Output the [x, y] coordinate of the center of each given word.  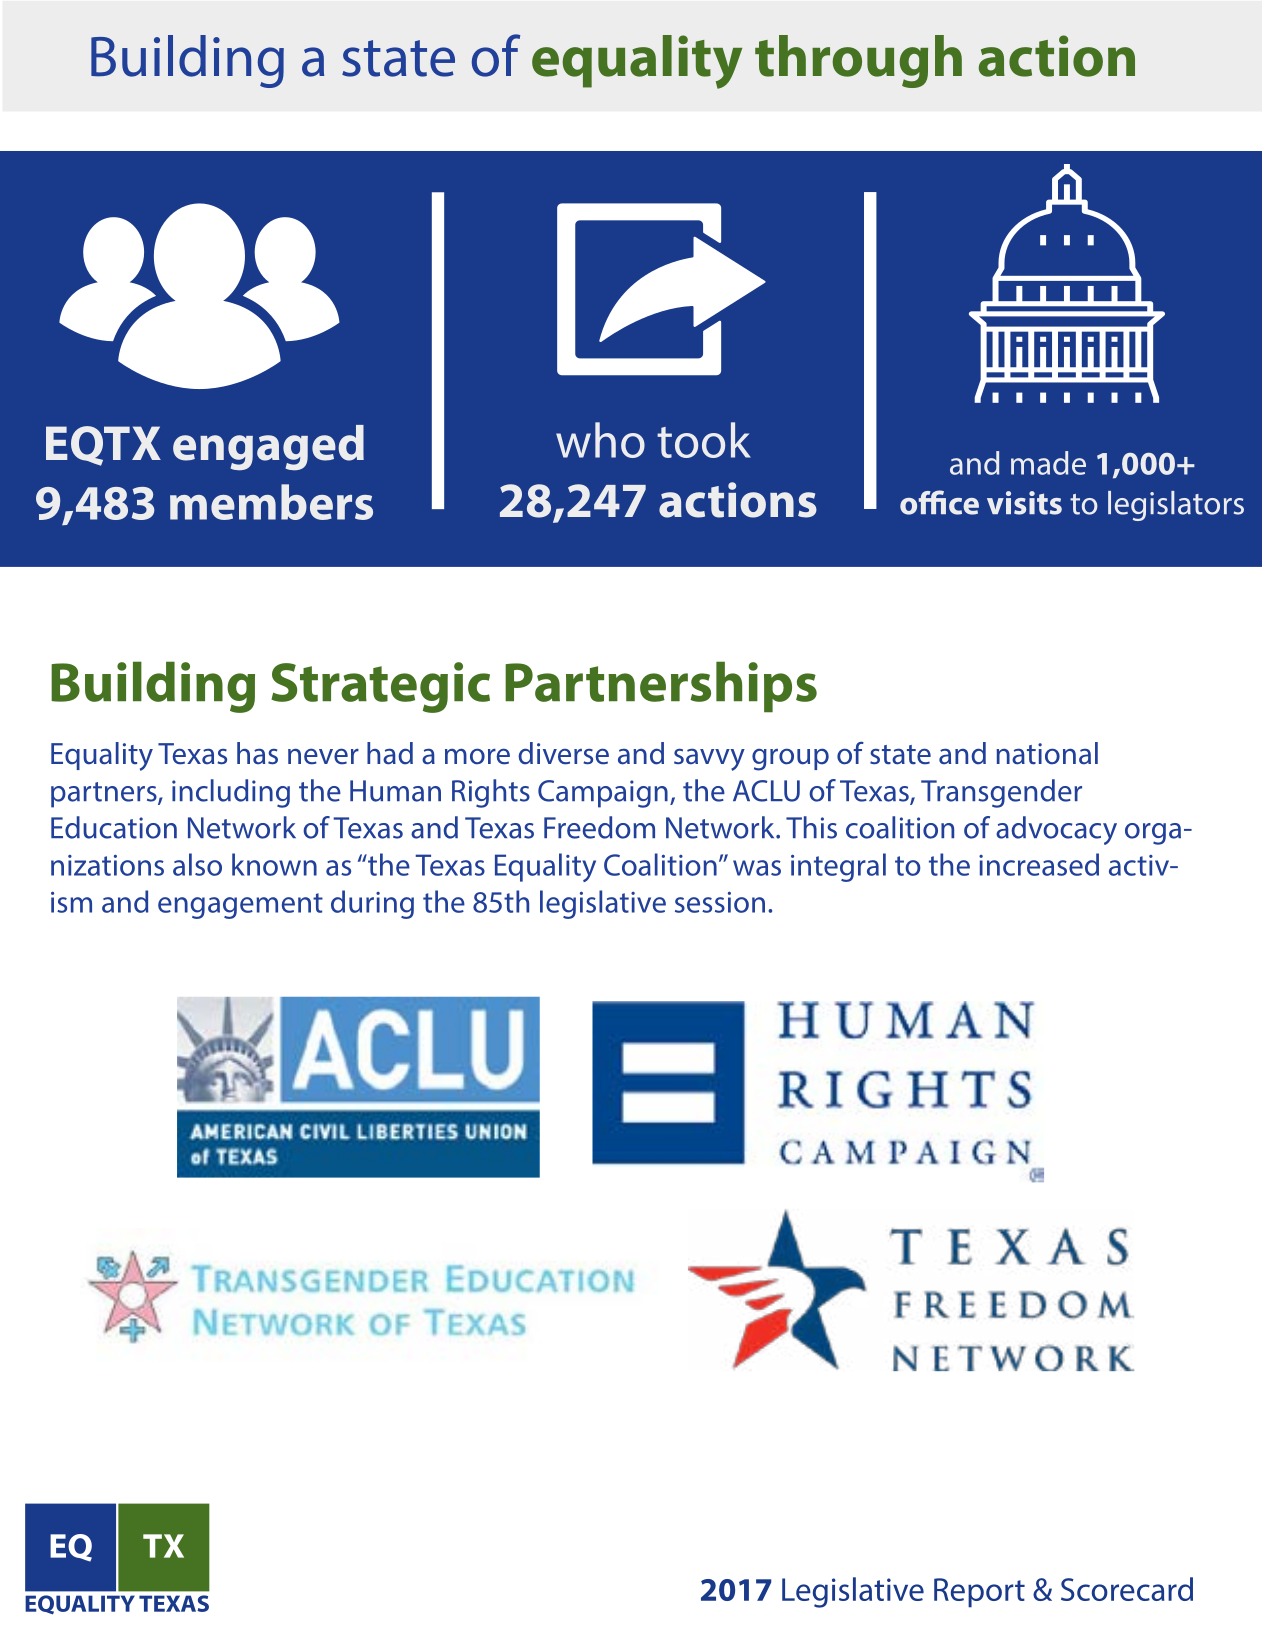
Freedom [599, 827]
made [1048, 463]
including [231, 793]
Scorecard [1127, 1589]
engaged [268, 448]
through [858, 61]
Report [979, 1593]
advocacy [1056, 830]
